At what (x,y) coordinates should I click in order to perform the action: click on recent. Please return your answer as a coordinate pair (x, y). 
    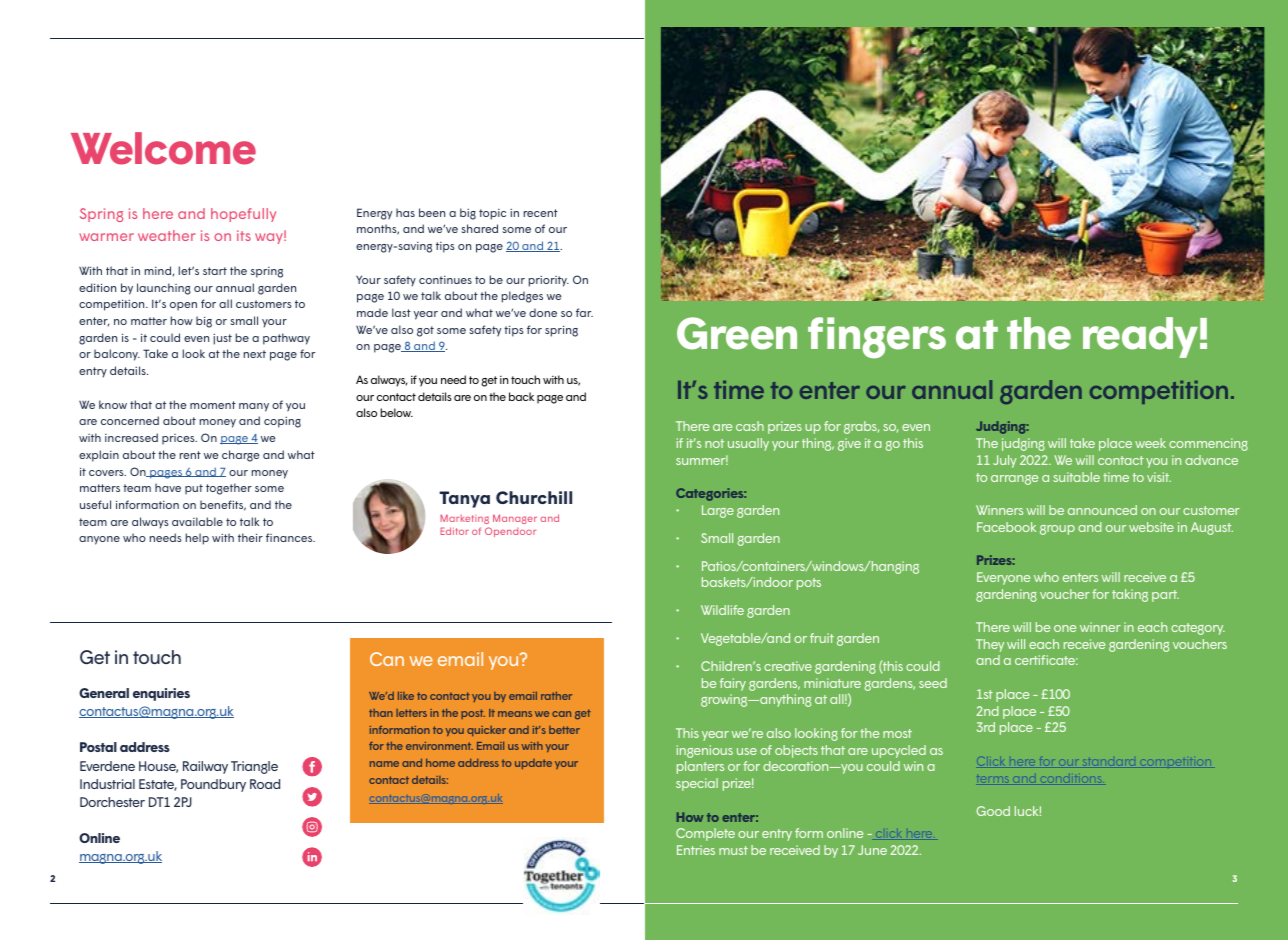
    Looking at the image, I should click on (541, 213).
